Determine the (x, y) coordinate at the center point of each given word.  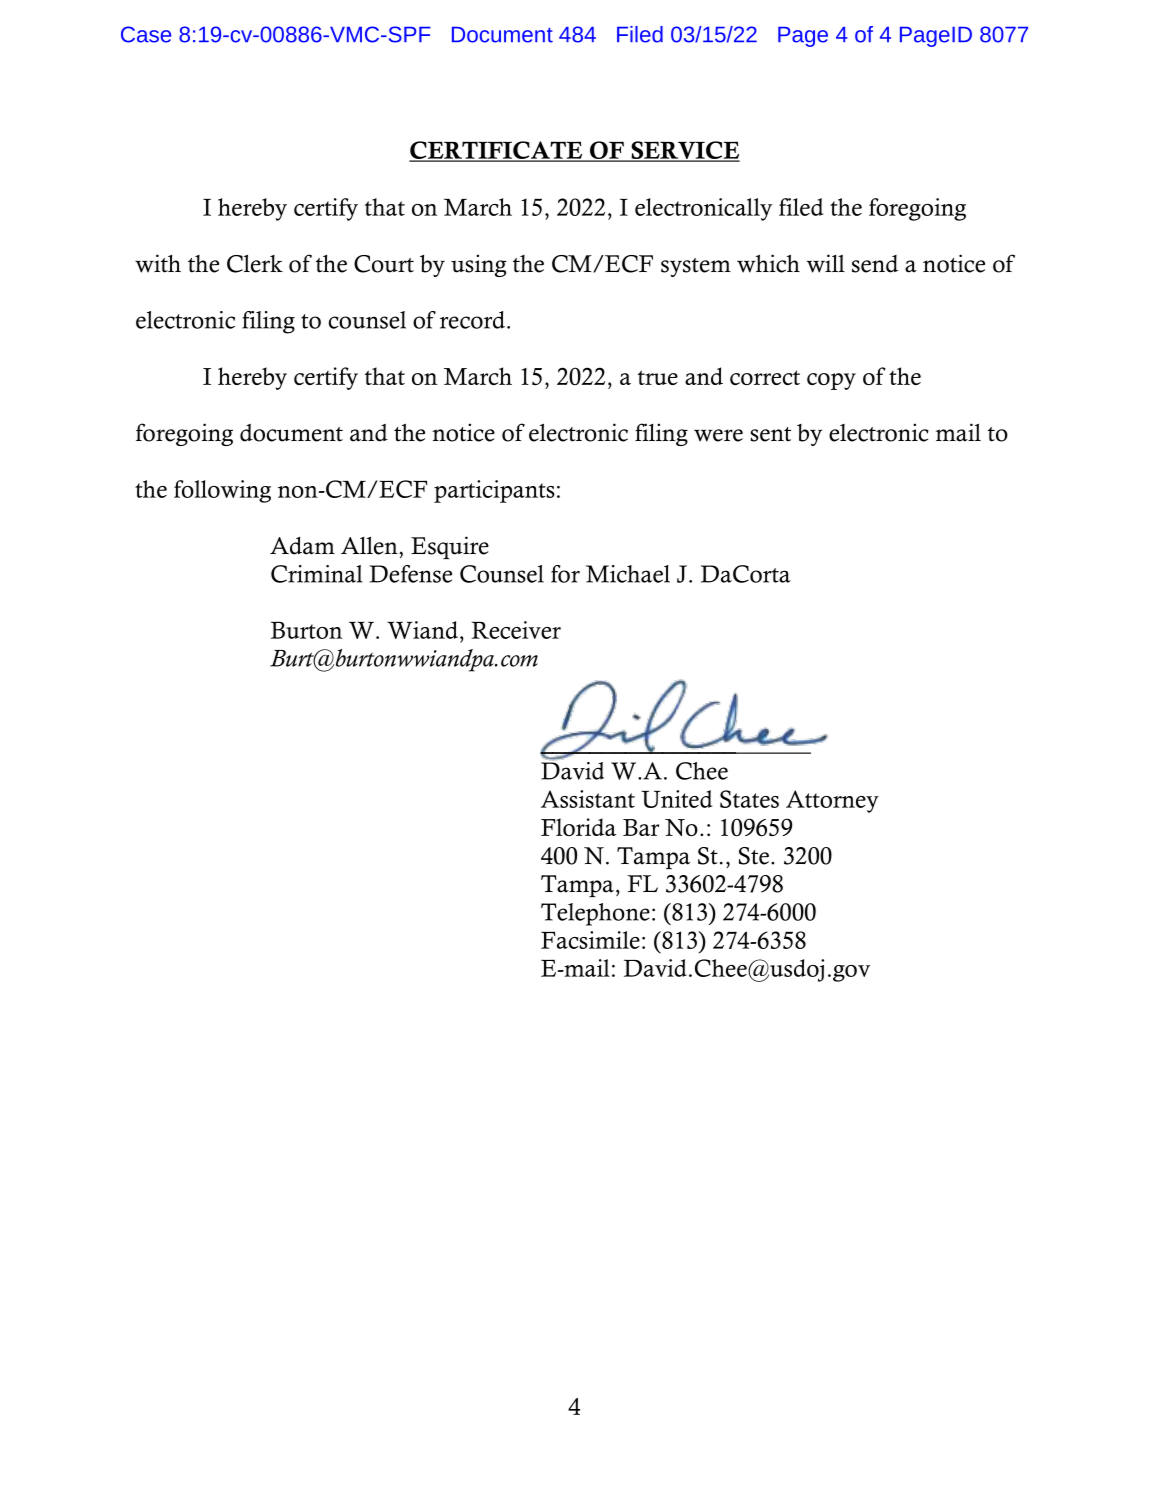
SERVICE (684, 151)
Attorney (832, 801)
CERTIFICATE (497, 151)
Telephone (595, 914)
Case (146, 34)
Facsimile (590, 940)
